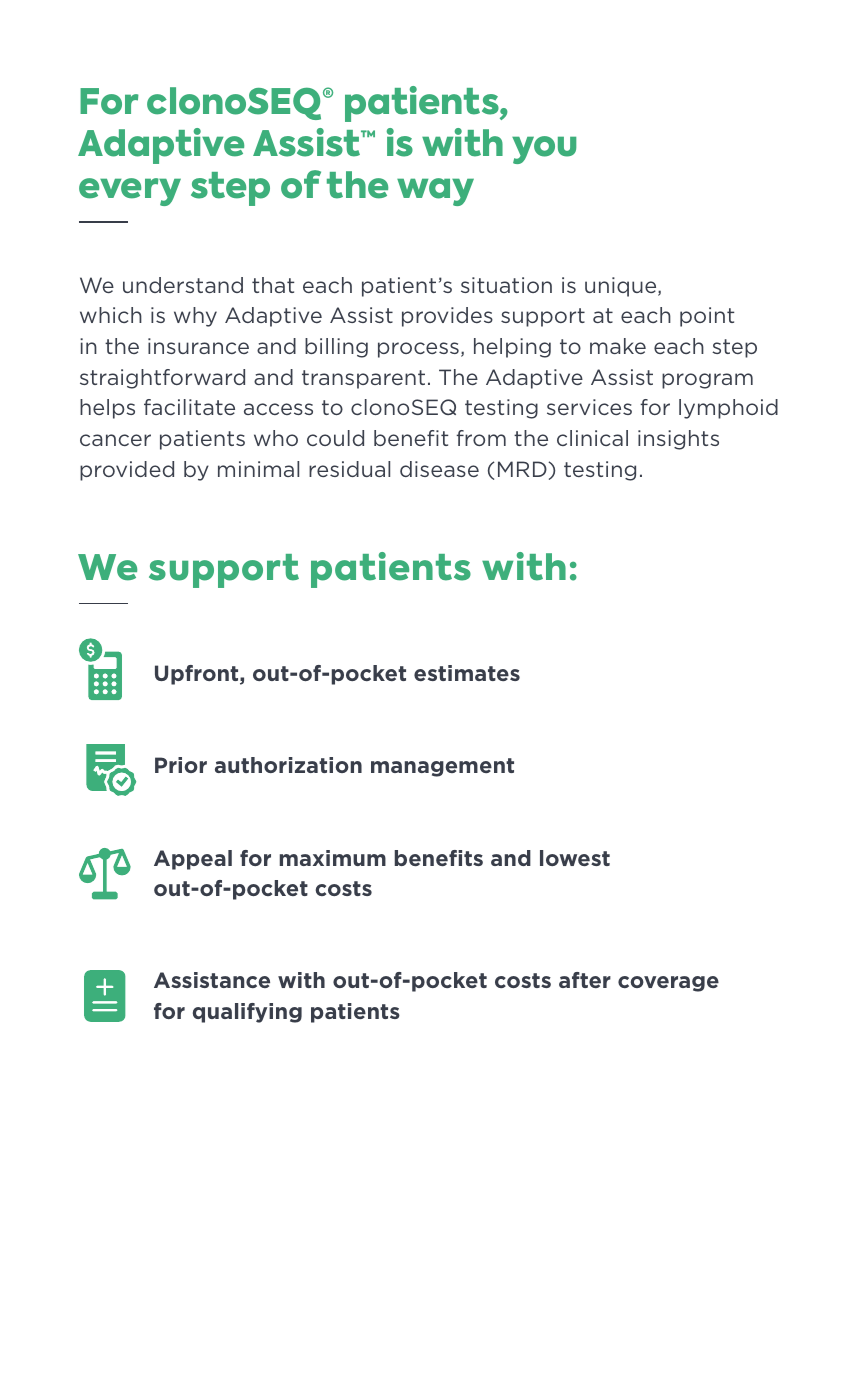 This page has height=1382, width=868. What do you see at coordinates (585, 980) in the page?
I see `after` at bounding box center [585, 980].
